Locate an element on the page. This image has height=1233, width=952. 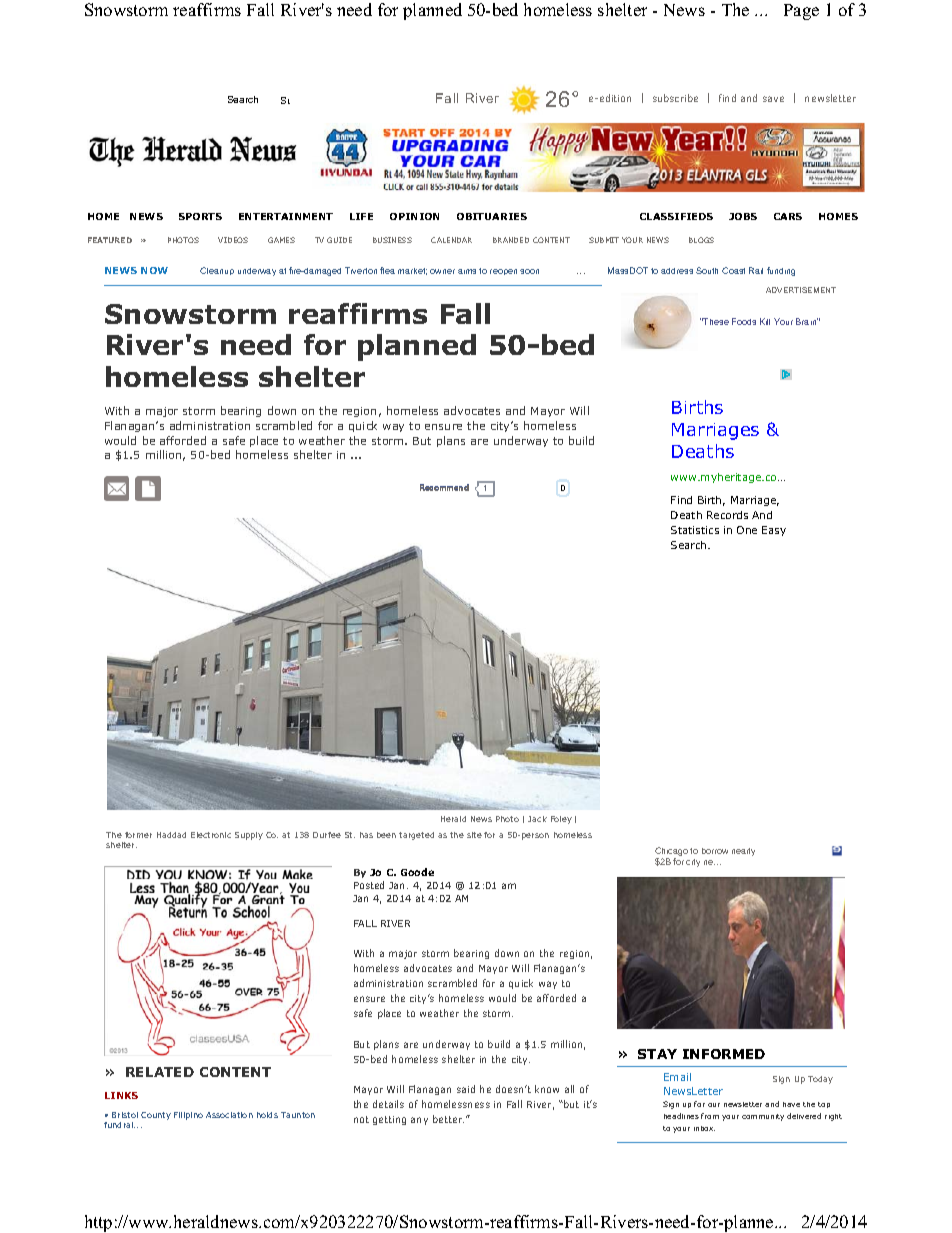
said is located at coordinates (466, 1089).
